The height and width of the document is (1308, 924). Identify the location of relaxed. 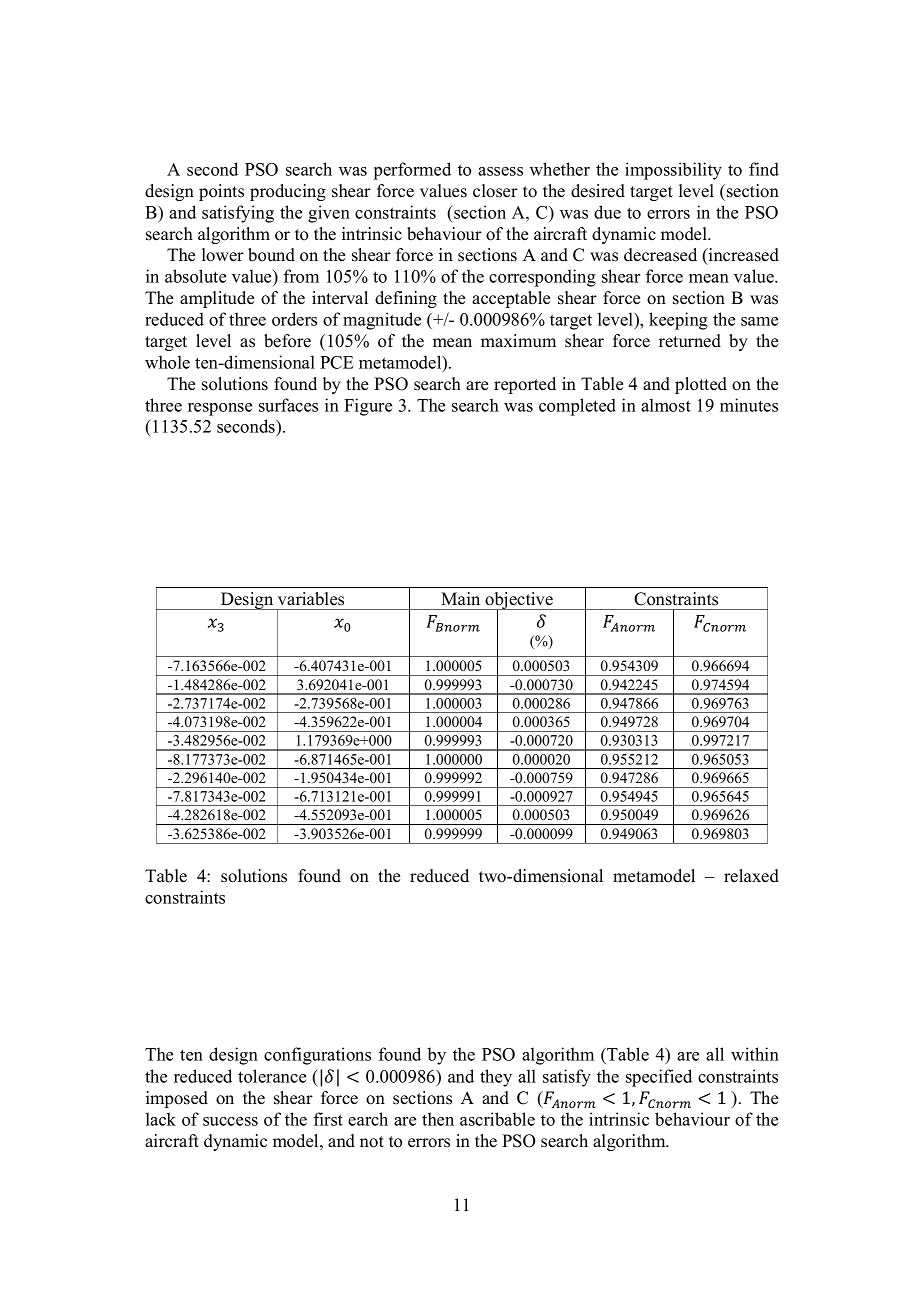
(751, 876).
